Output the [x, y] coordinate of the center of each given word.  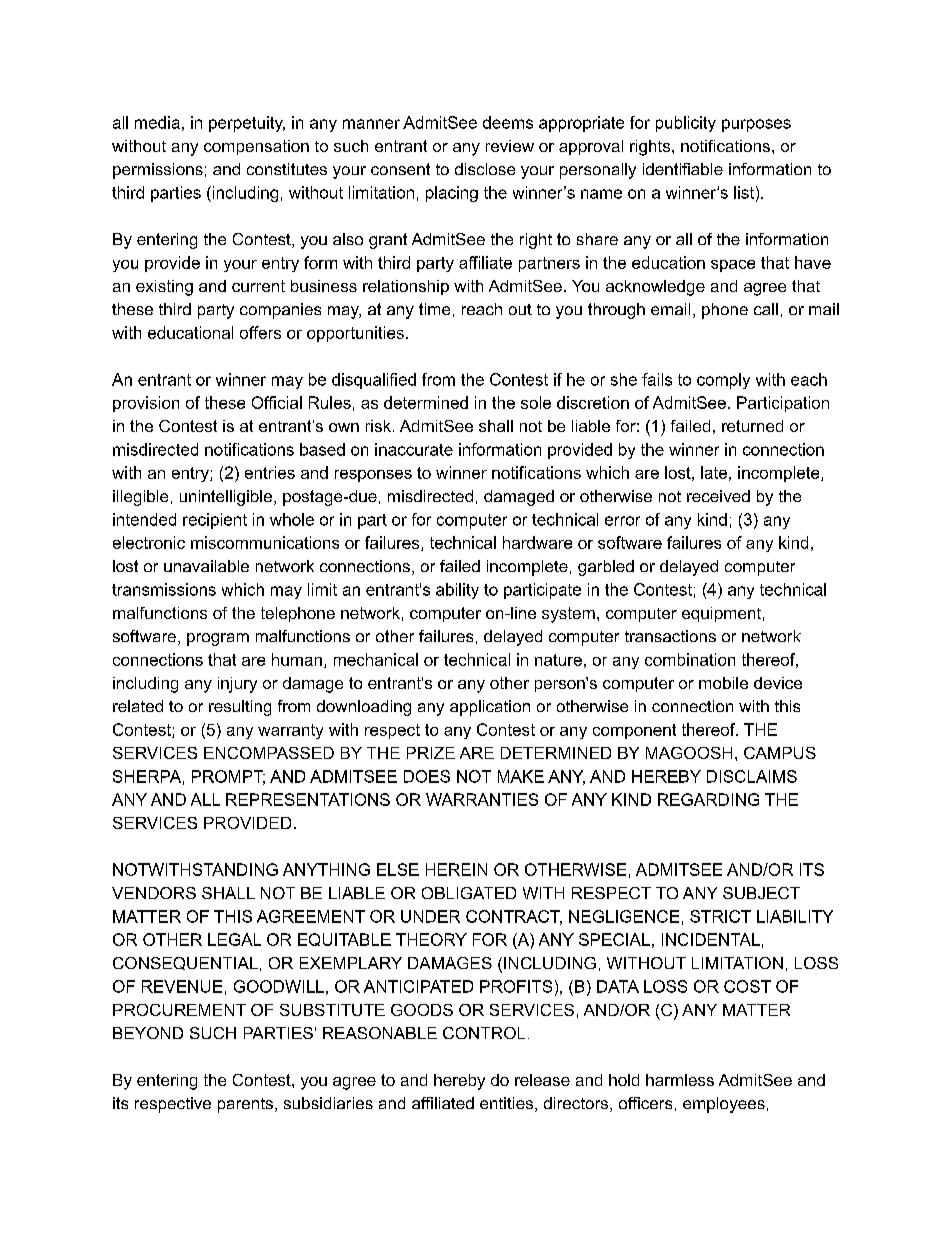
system [568, 615]
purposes [756, 125]
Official [277, 402]
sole [536, 402]
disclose [485, 169]
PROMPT [228, 777]
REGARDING [708, 799]
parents [245, 1105]
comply [723, 381]
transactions [670, 636]
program [218, 639]
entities [506, 1103]
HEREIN [456, 869]
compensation [256, 147]
